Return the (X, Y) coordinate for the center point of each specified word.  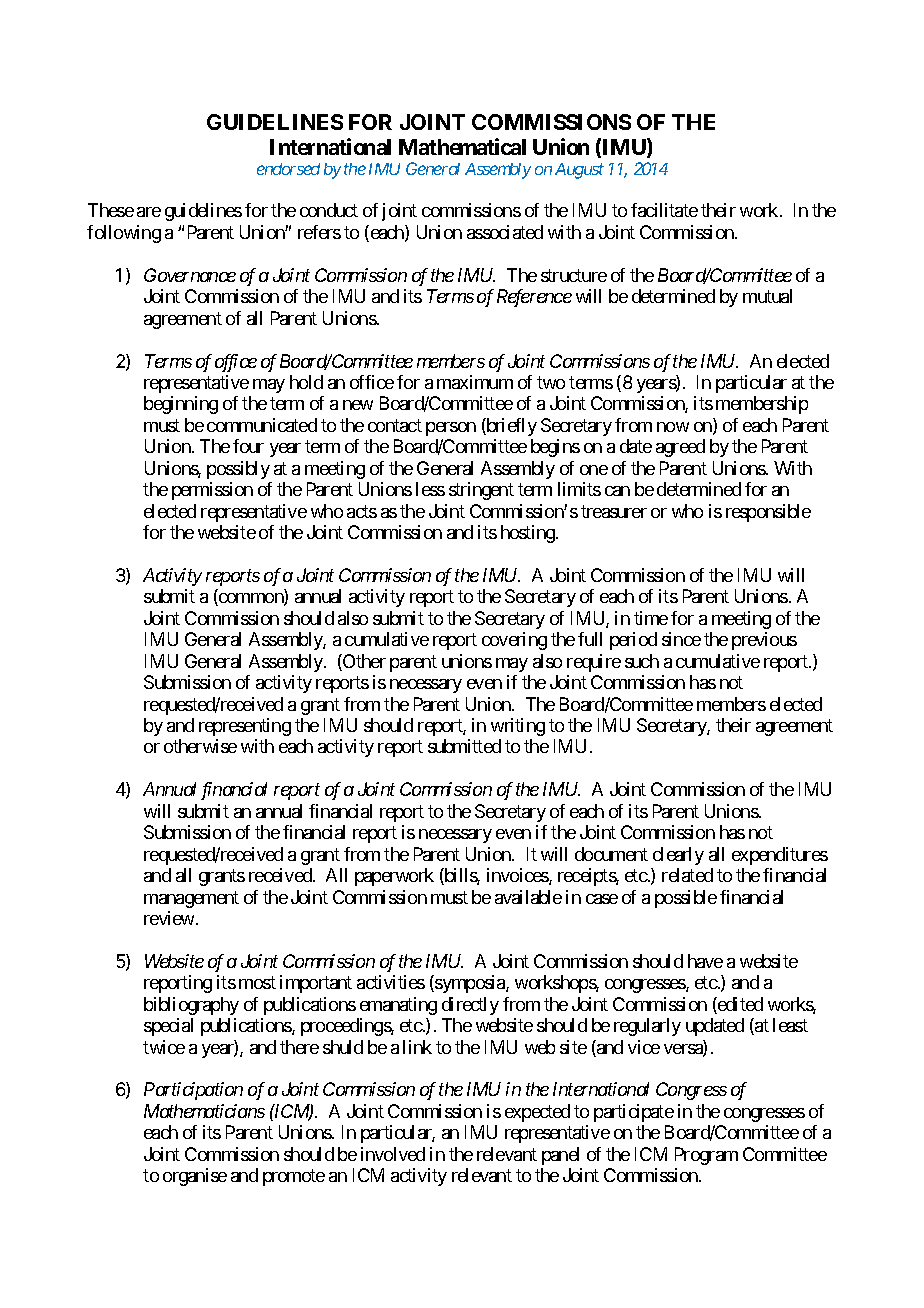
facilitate (664, 210)
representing (245, 727)
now (673, 427)
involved (393, 1154)
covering (514, 641)
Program (706, 1156)
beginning (181, 405)
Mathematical (462, 146)
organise (195, 1177)
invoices (518, 876)
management (191, 899)
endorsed (288, 169)
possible (686, 899)
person (451, 429)
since (681, 639)
